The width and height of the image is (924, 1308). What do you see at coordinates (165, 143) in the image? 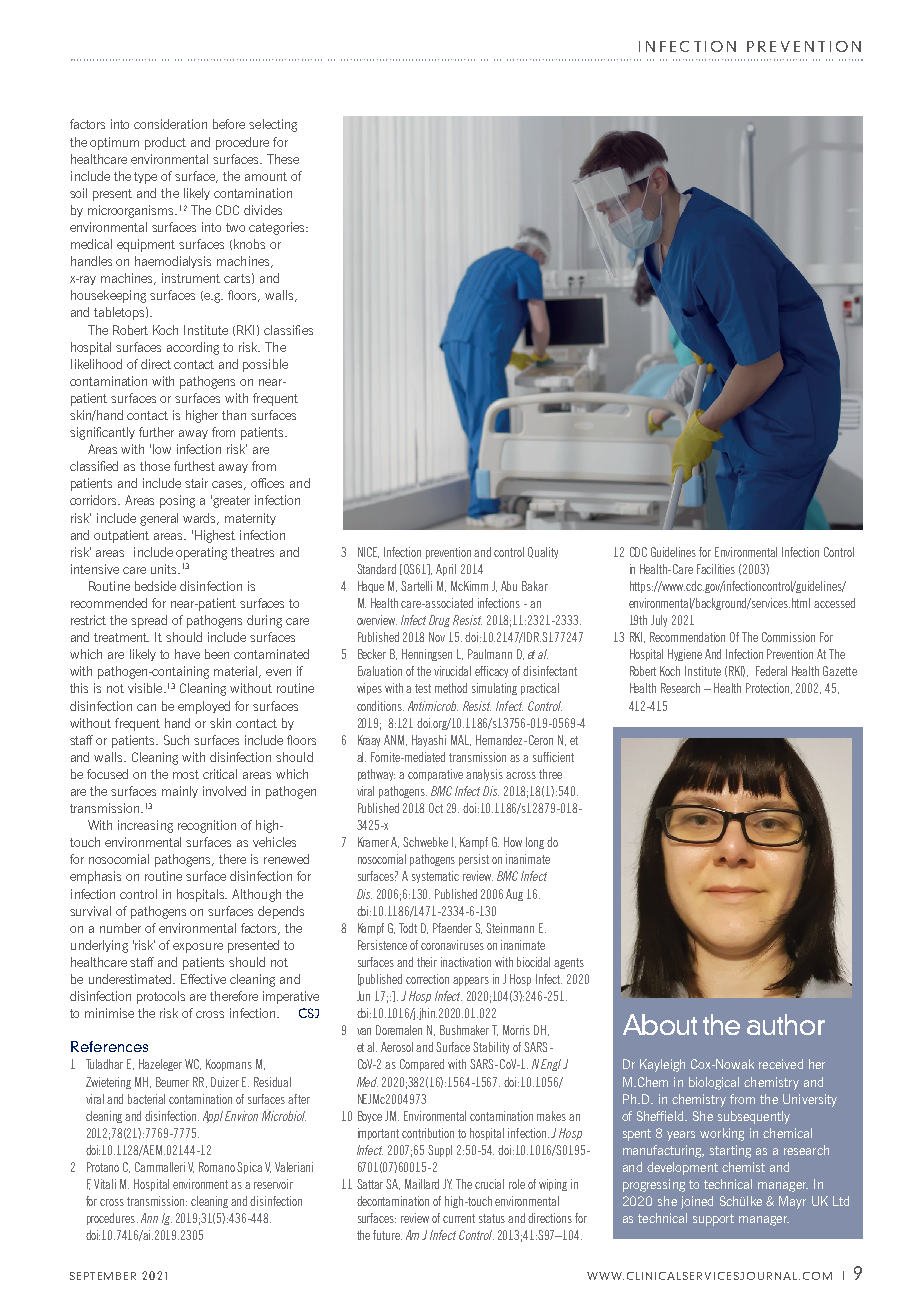
I see `product` at bounding box center [165, 143].
